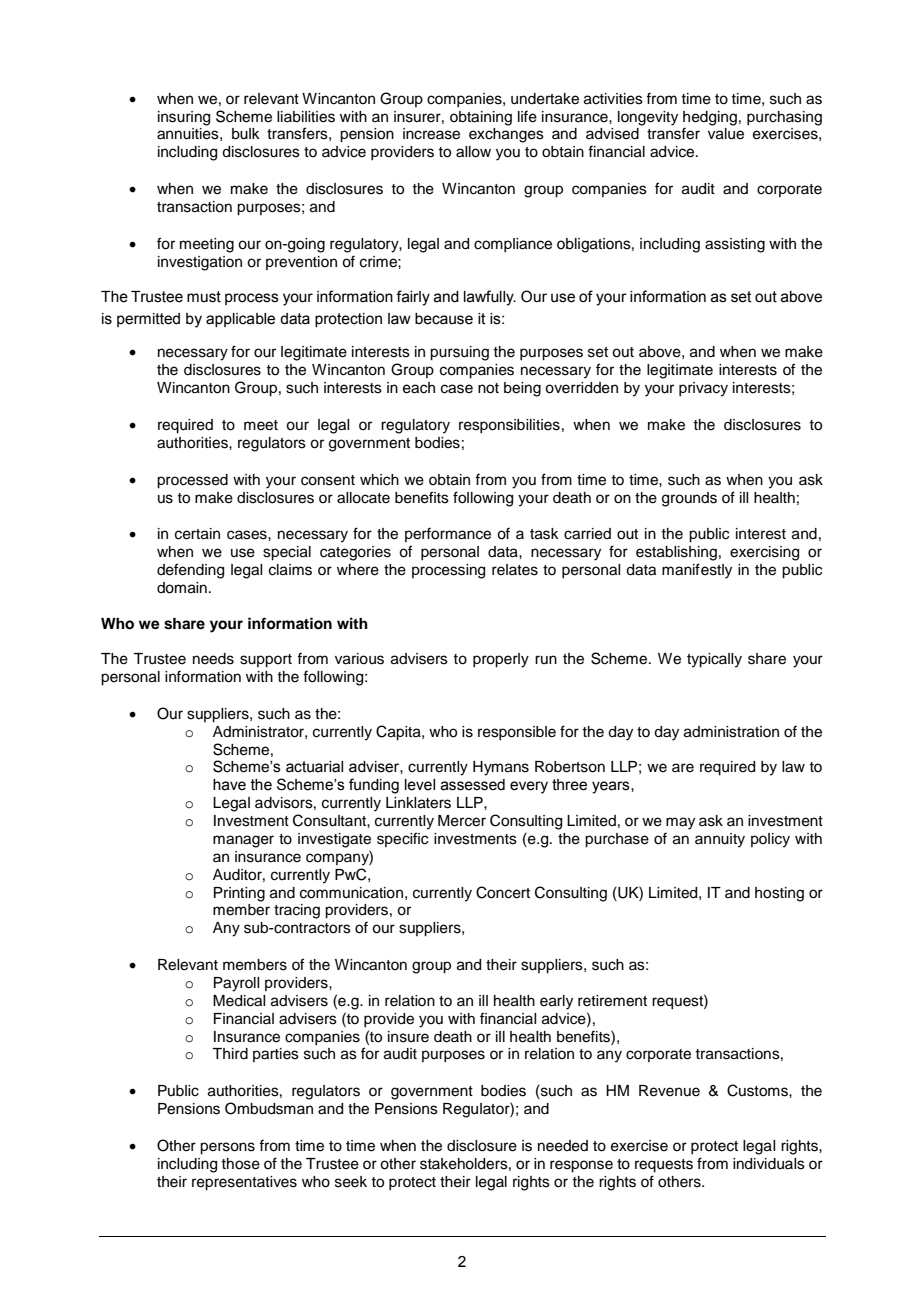  Describe the element at coordinates (501, 660) in the screenshot. I see `properly` at that location.
